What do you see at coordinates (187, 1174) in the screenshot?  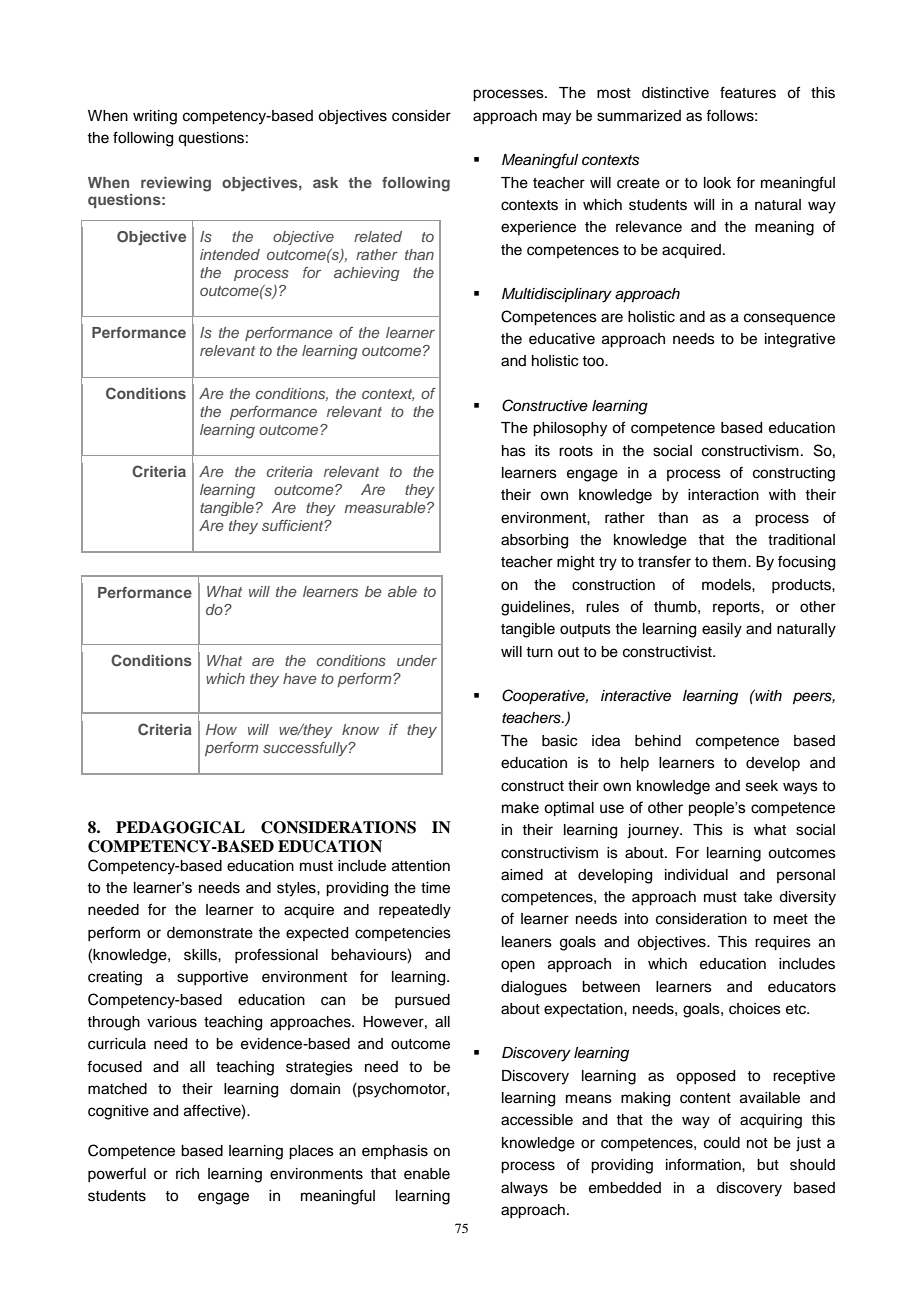 I see `rich` at bounding box center [187, 1174].
